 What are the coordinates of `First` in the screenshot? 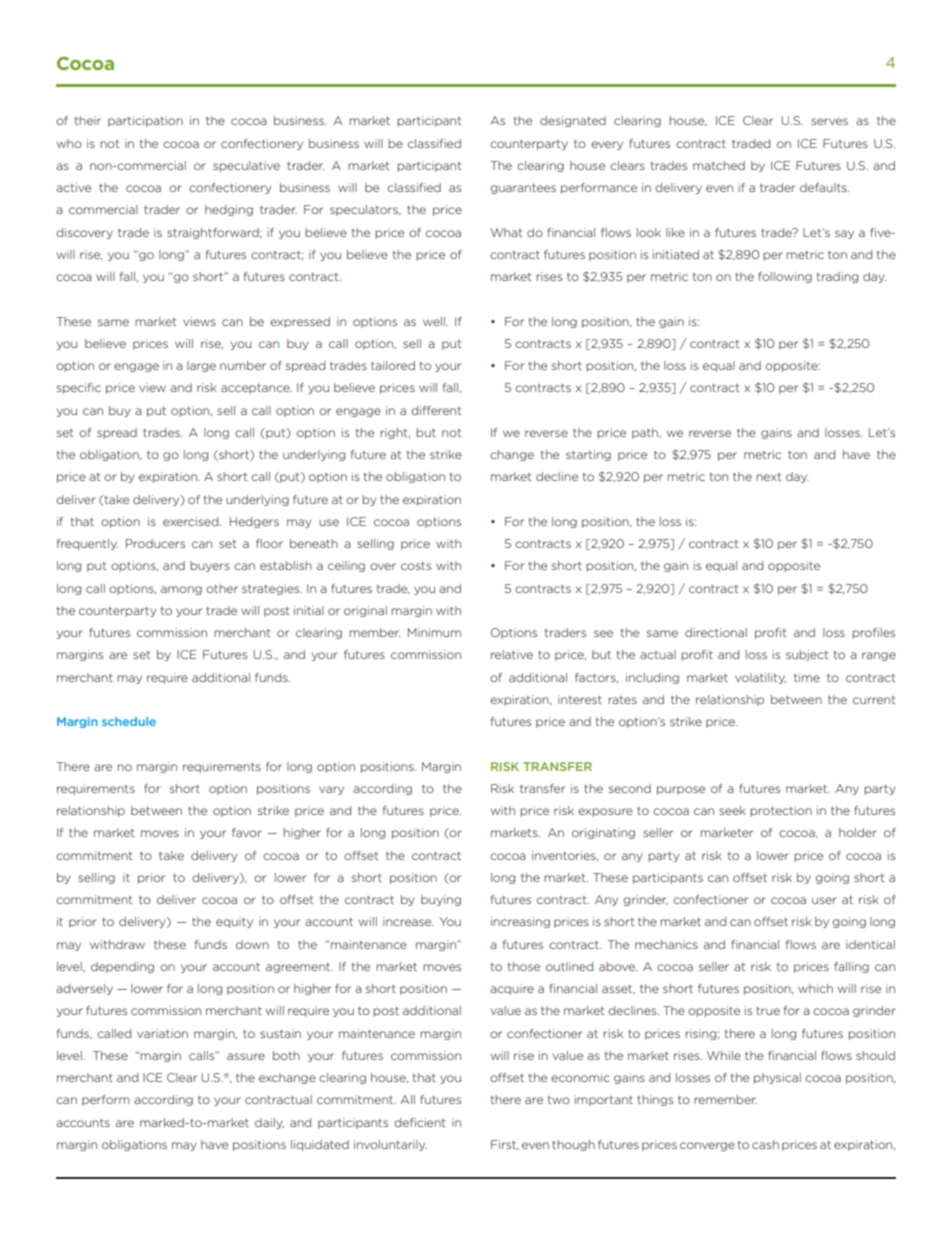 It's located at (505, 1145).
